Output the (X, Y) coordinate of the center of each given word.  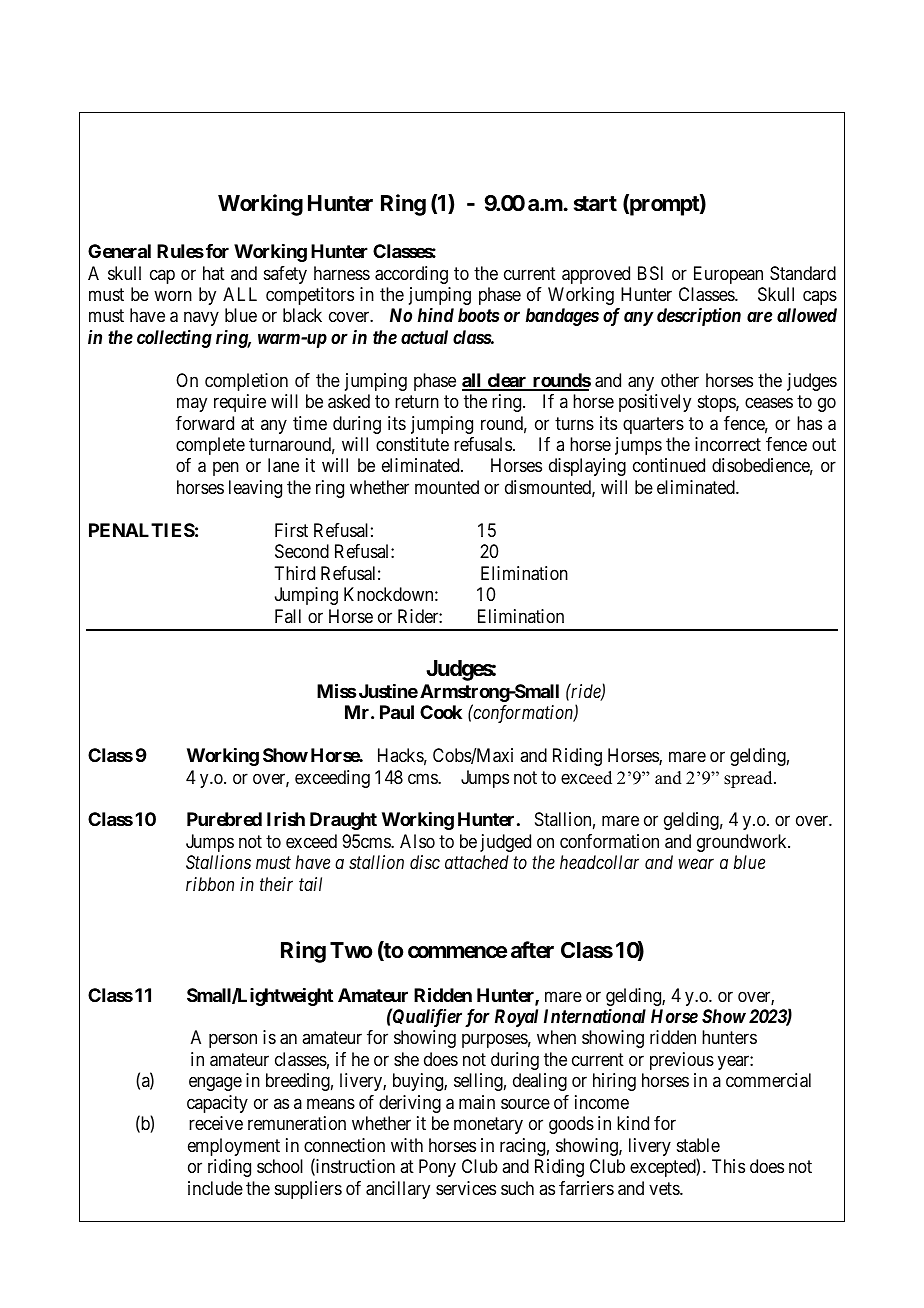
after (532, 950)
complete (210, 446)
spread (749, 779)
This (728, 1166)
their (276, 884)
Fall (288, 616)
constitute (412, 444)
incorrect (728, 444)
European (728, 275)
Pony (437, 1168)
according (411, 275)
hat (214, 273)
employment (234, 1147)
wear (696, 864)
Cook (441, 712)
